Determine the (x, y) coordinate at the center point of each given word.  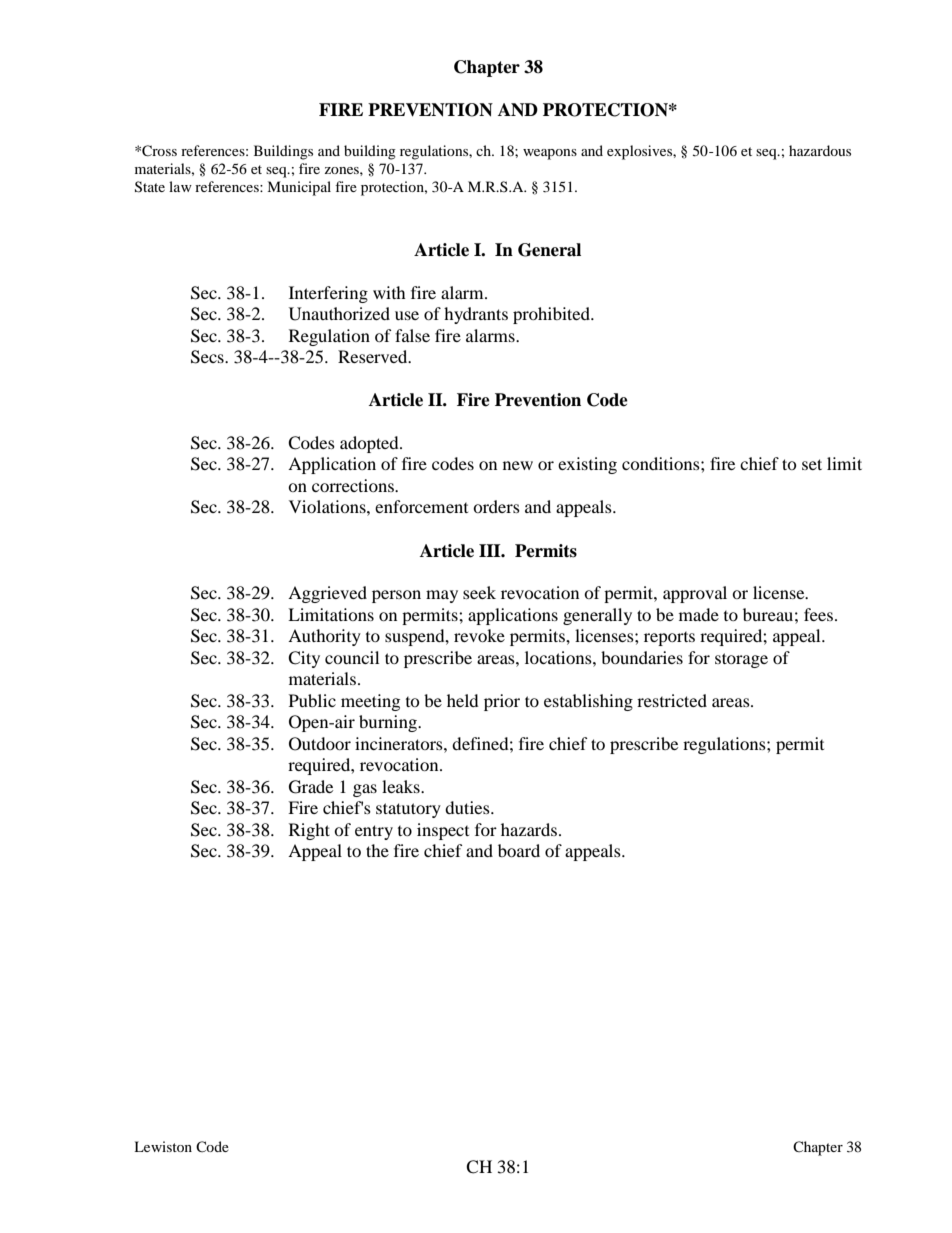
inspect (443, 831)
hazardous (820, 150)
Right (309, 831)
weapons (550, 154)
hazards (529, 829)
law (180, 186)
